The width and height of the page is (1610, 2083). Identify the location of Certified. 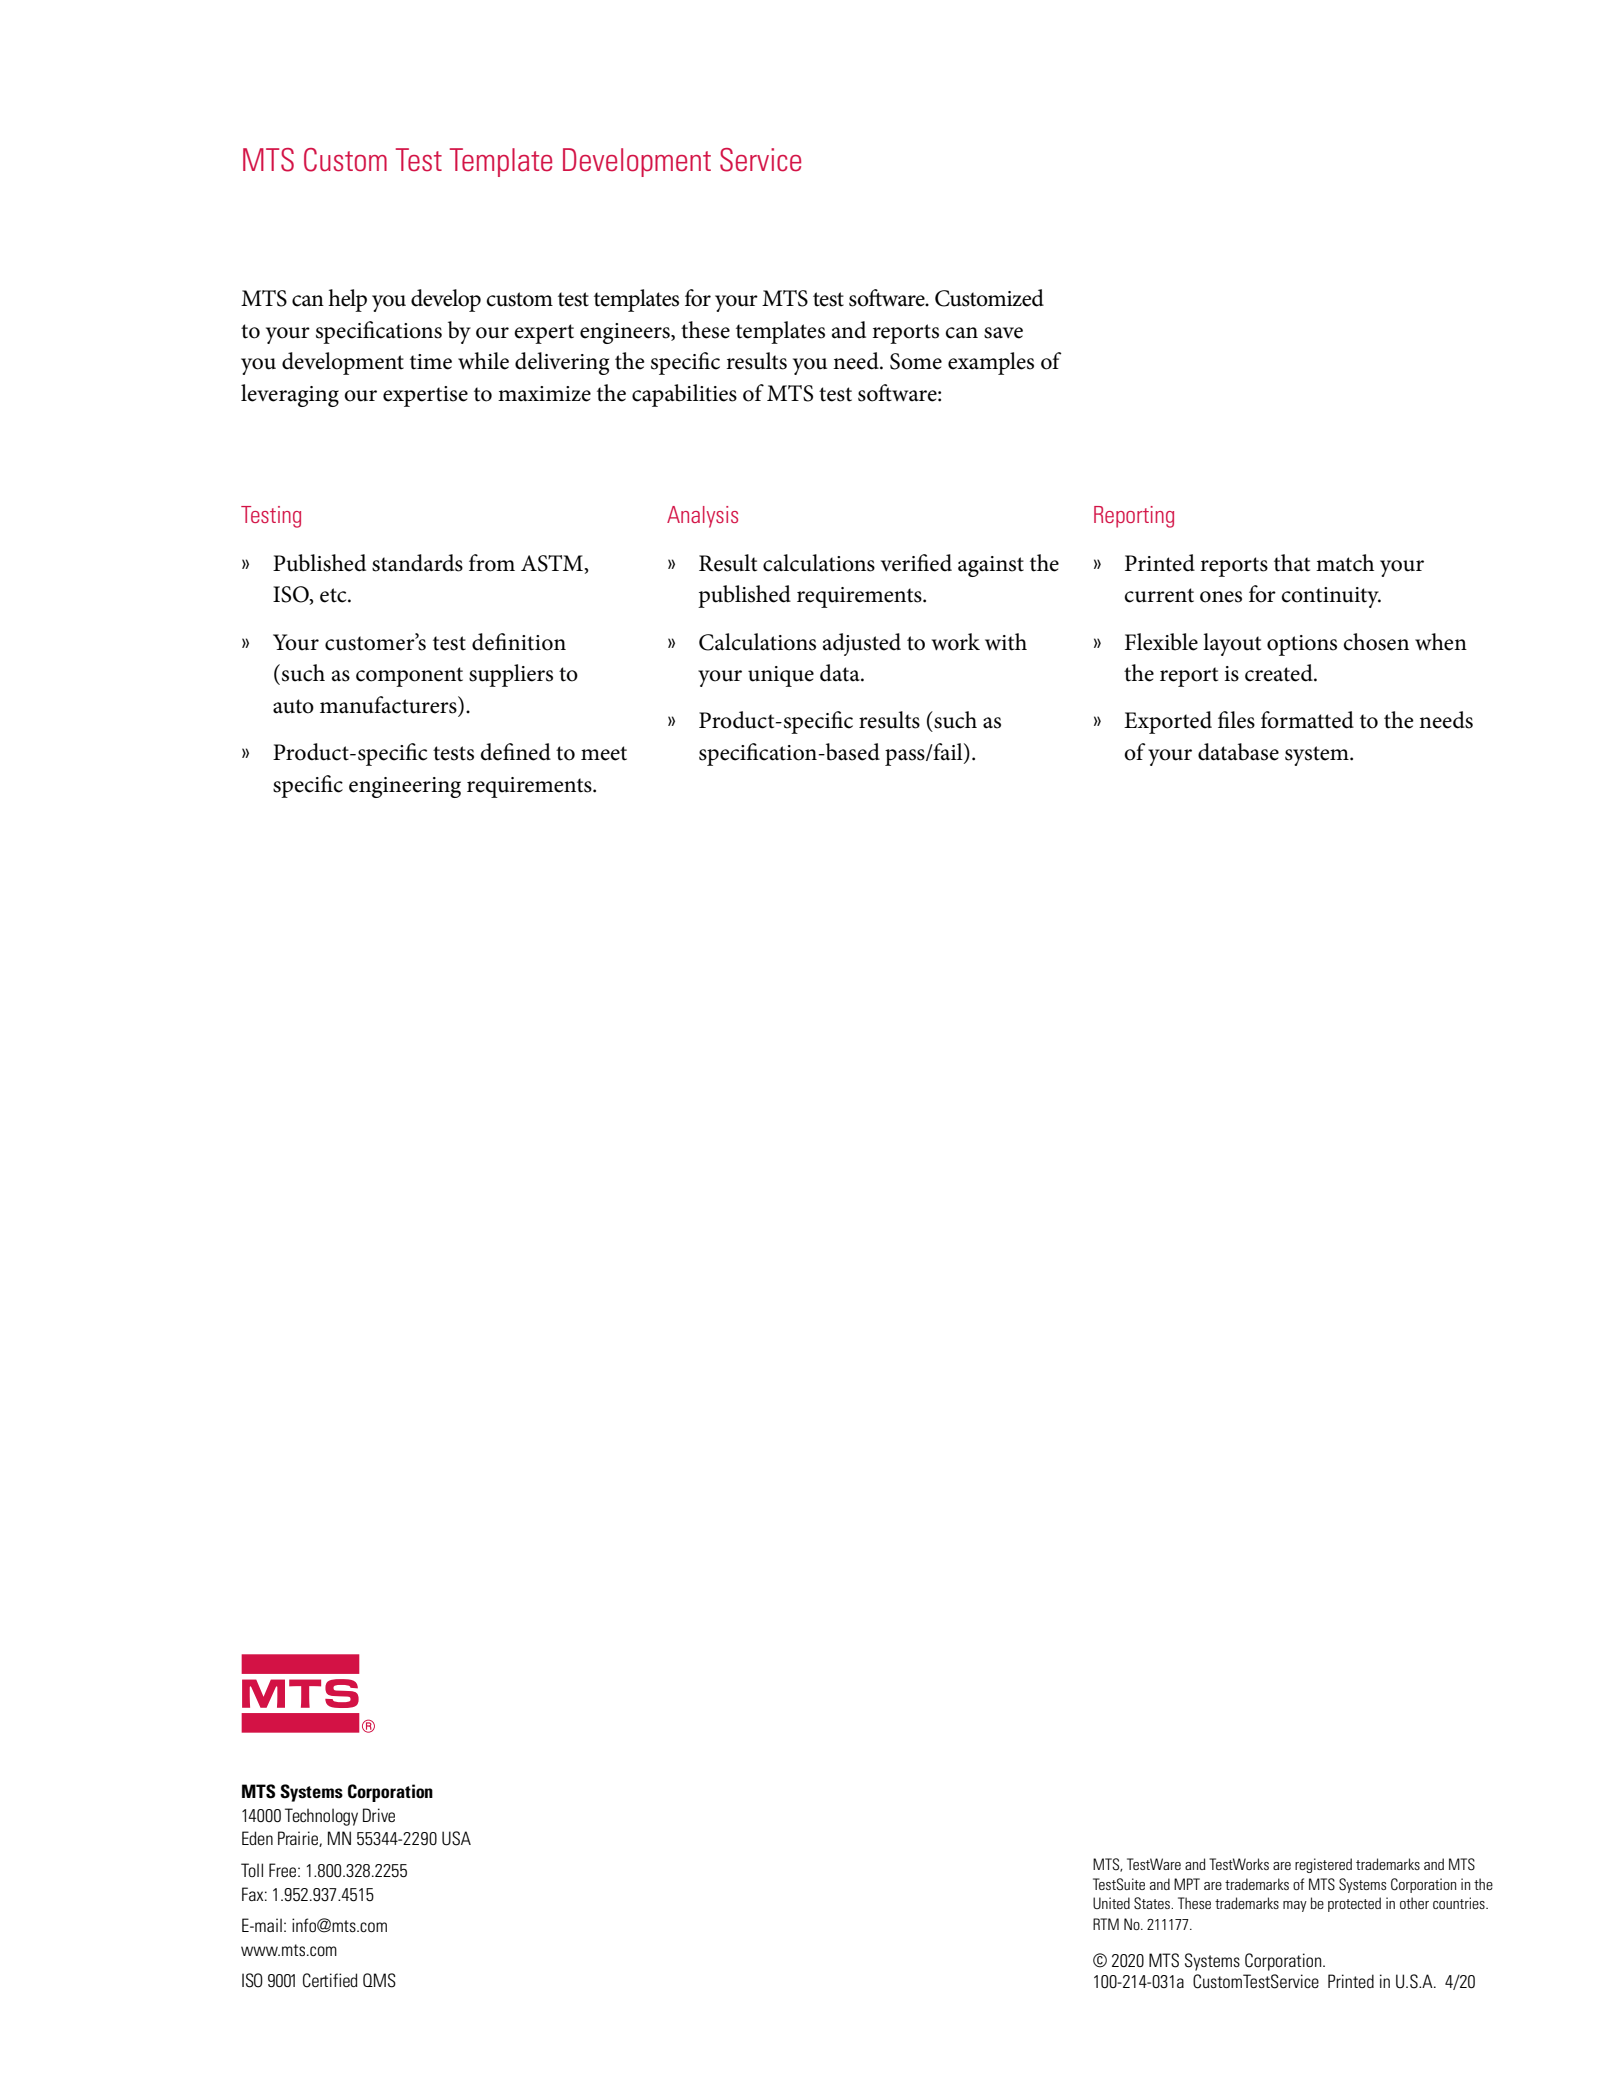
(330, 1980).
